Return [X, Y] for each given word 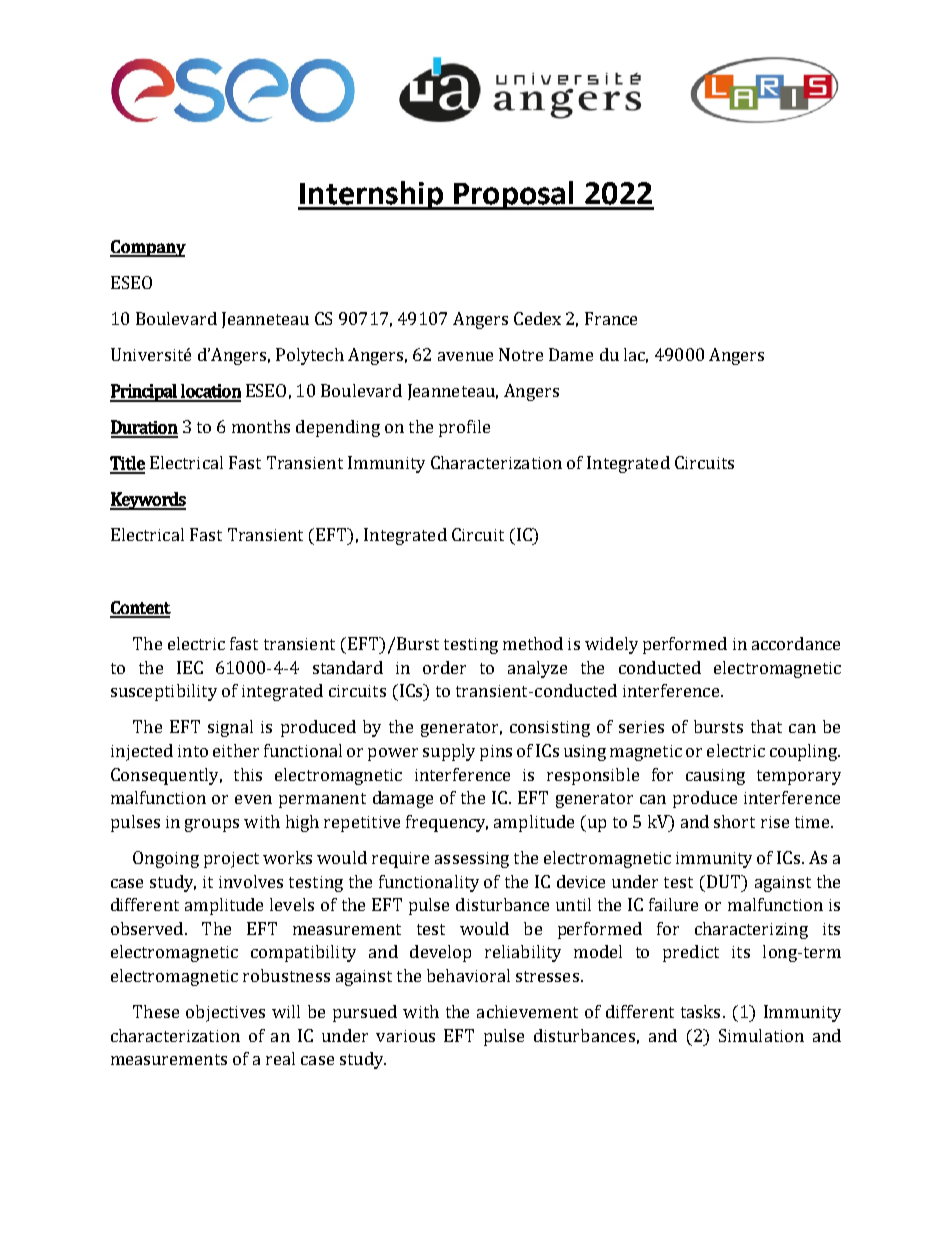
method [533, 643]
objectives [225, 1013]
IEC [190, 667]
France [611, 318]
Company [148, 248]
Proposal [514, 195]
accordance [796, 643]
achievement [527, 1011]
